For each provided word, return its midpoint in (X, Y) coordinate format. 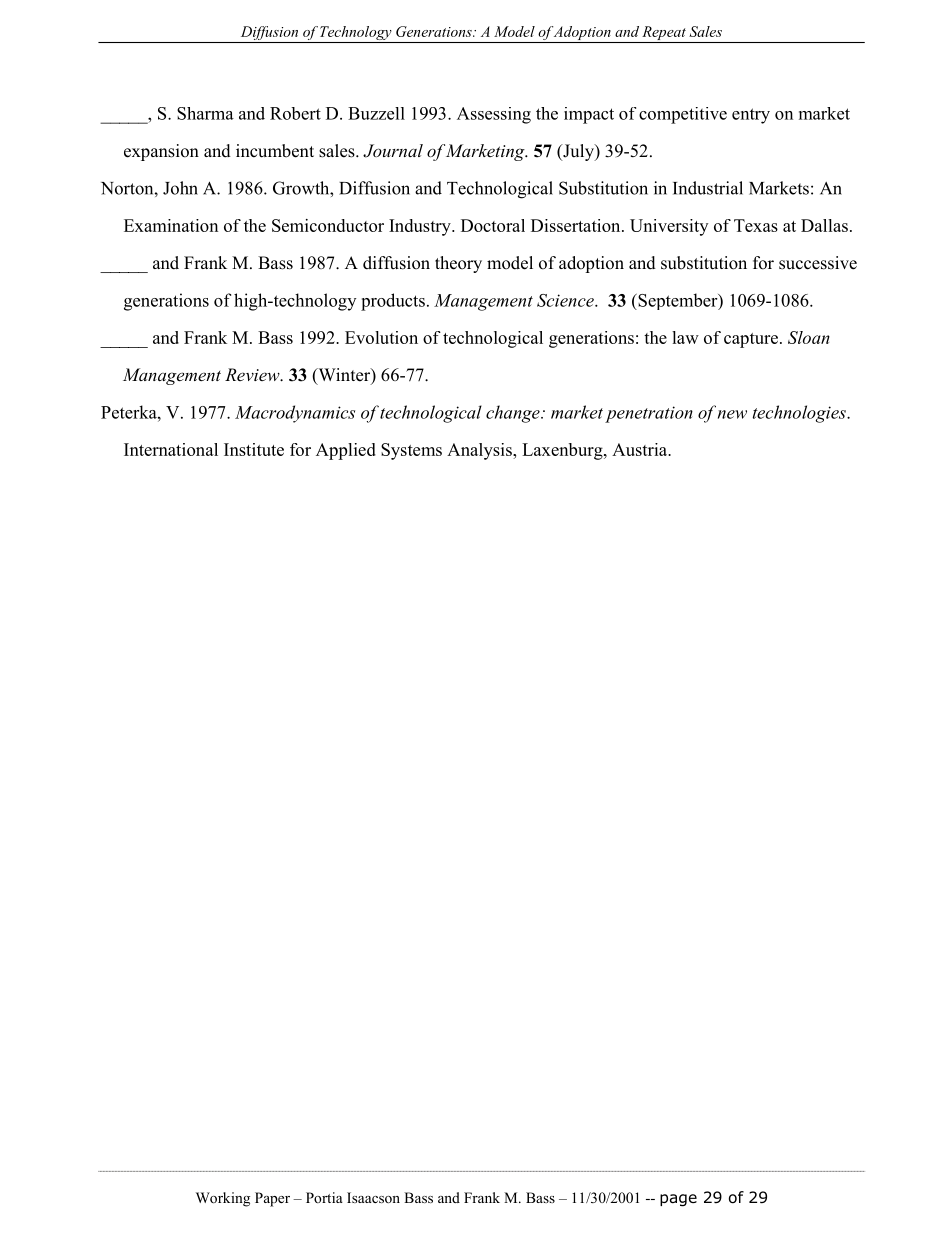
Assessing (494, 115)
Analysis (480, 451)
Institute (254, 449)
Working (223, 1199)
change (514, 414)
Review (253, 374)
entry (751, 116)
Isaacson (373, 1197)
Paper (272, 1199)
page (678, 1200)
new (732, 414)
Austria (641, 449)
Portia (324, 1197)
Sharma (205, 113)
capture (751, 340)
